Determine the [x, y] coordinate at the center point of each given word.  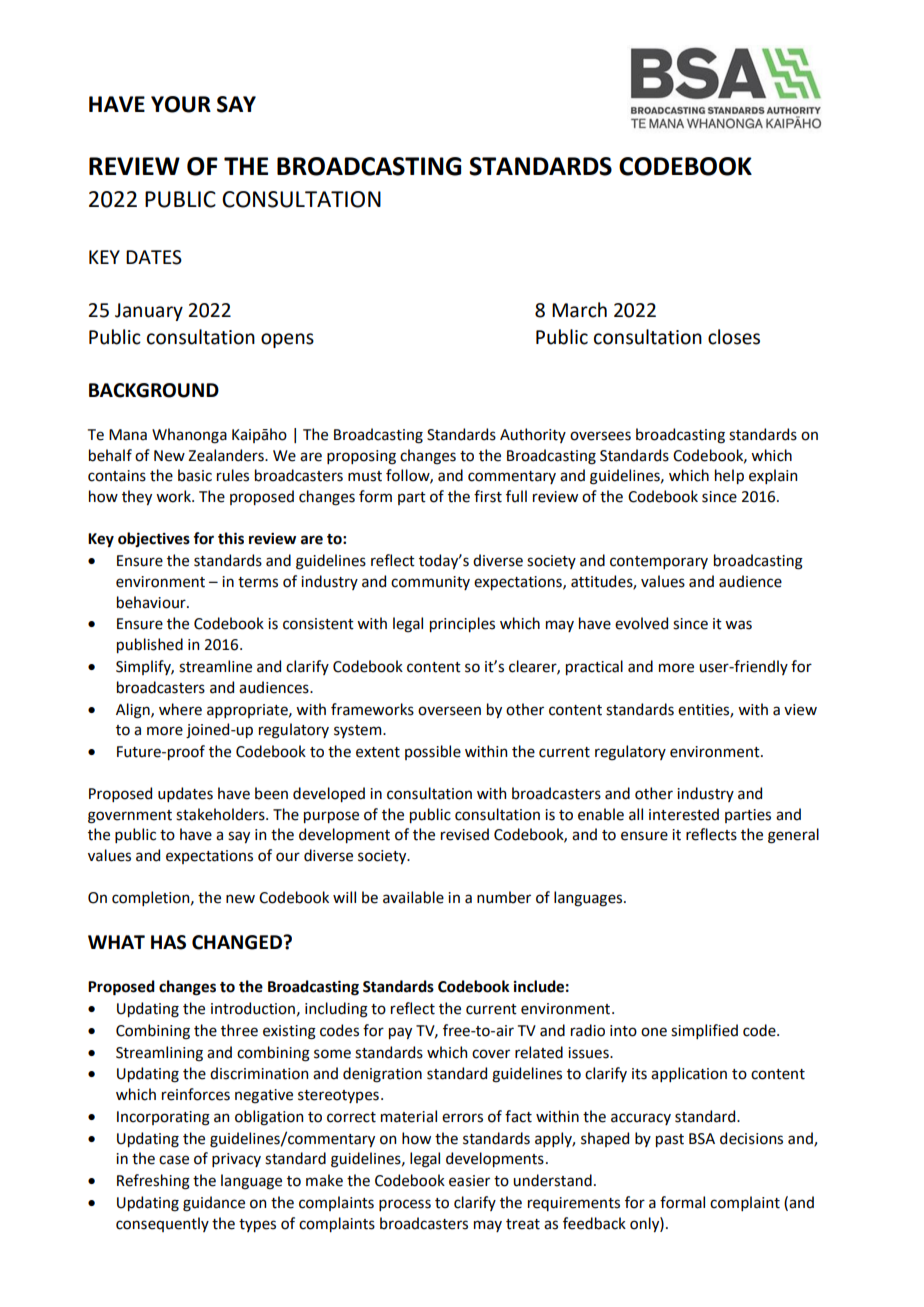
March [579, 310]
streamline [215, 666]
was [738, 625]
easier [469, 1181]
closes [734, 337]
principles [462, 624]
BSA [702, 1139]
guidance [214, 1204]
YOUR [181, 104]
